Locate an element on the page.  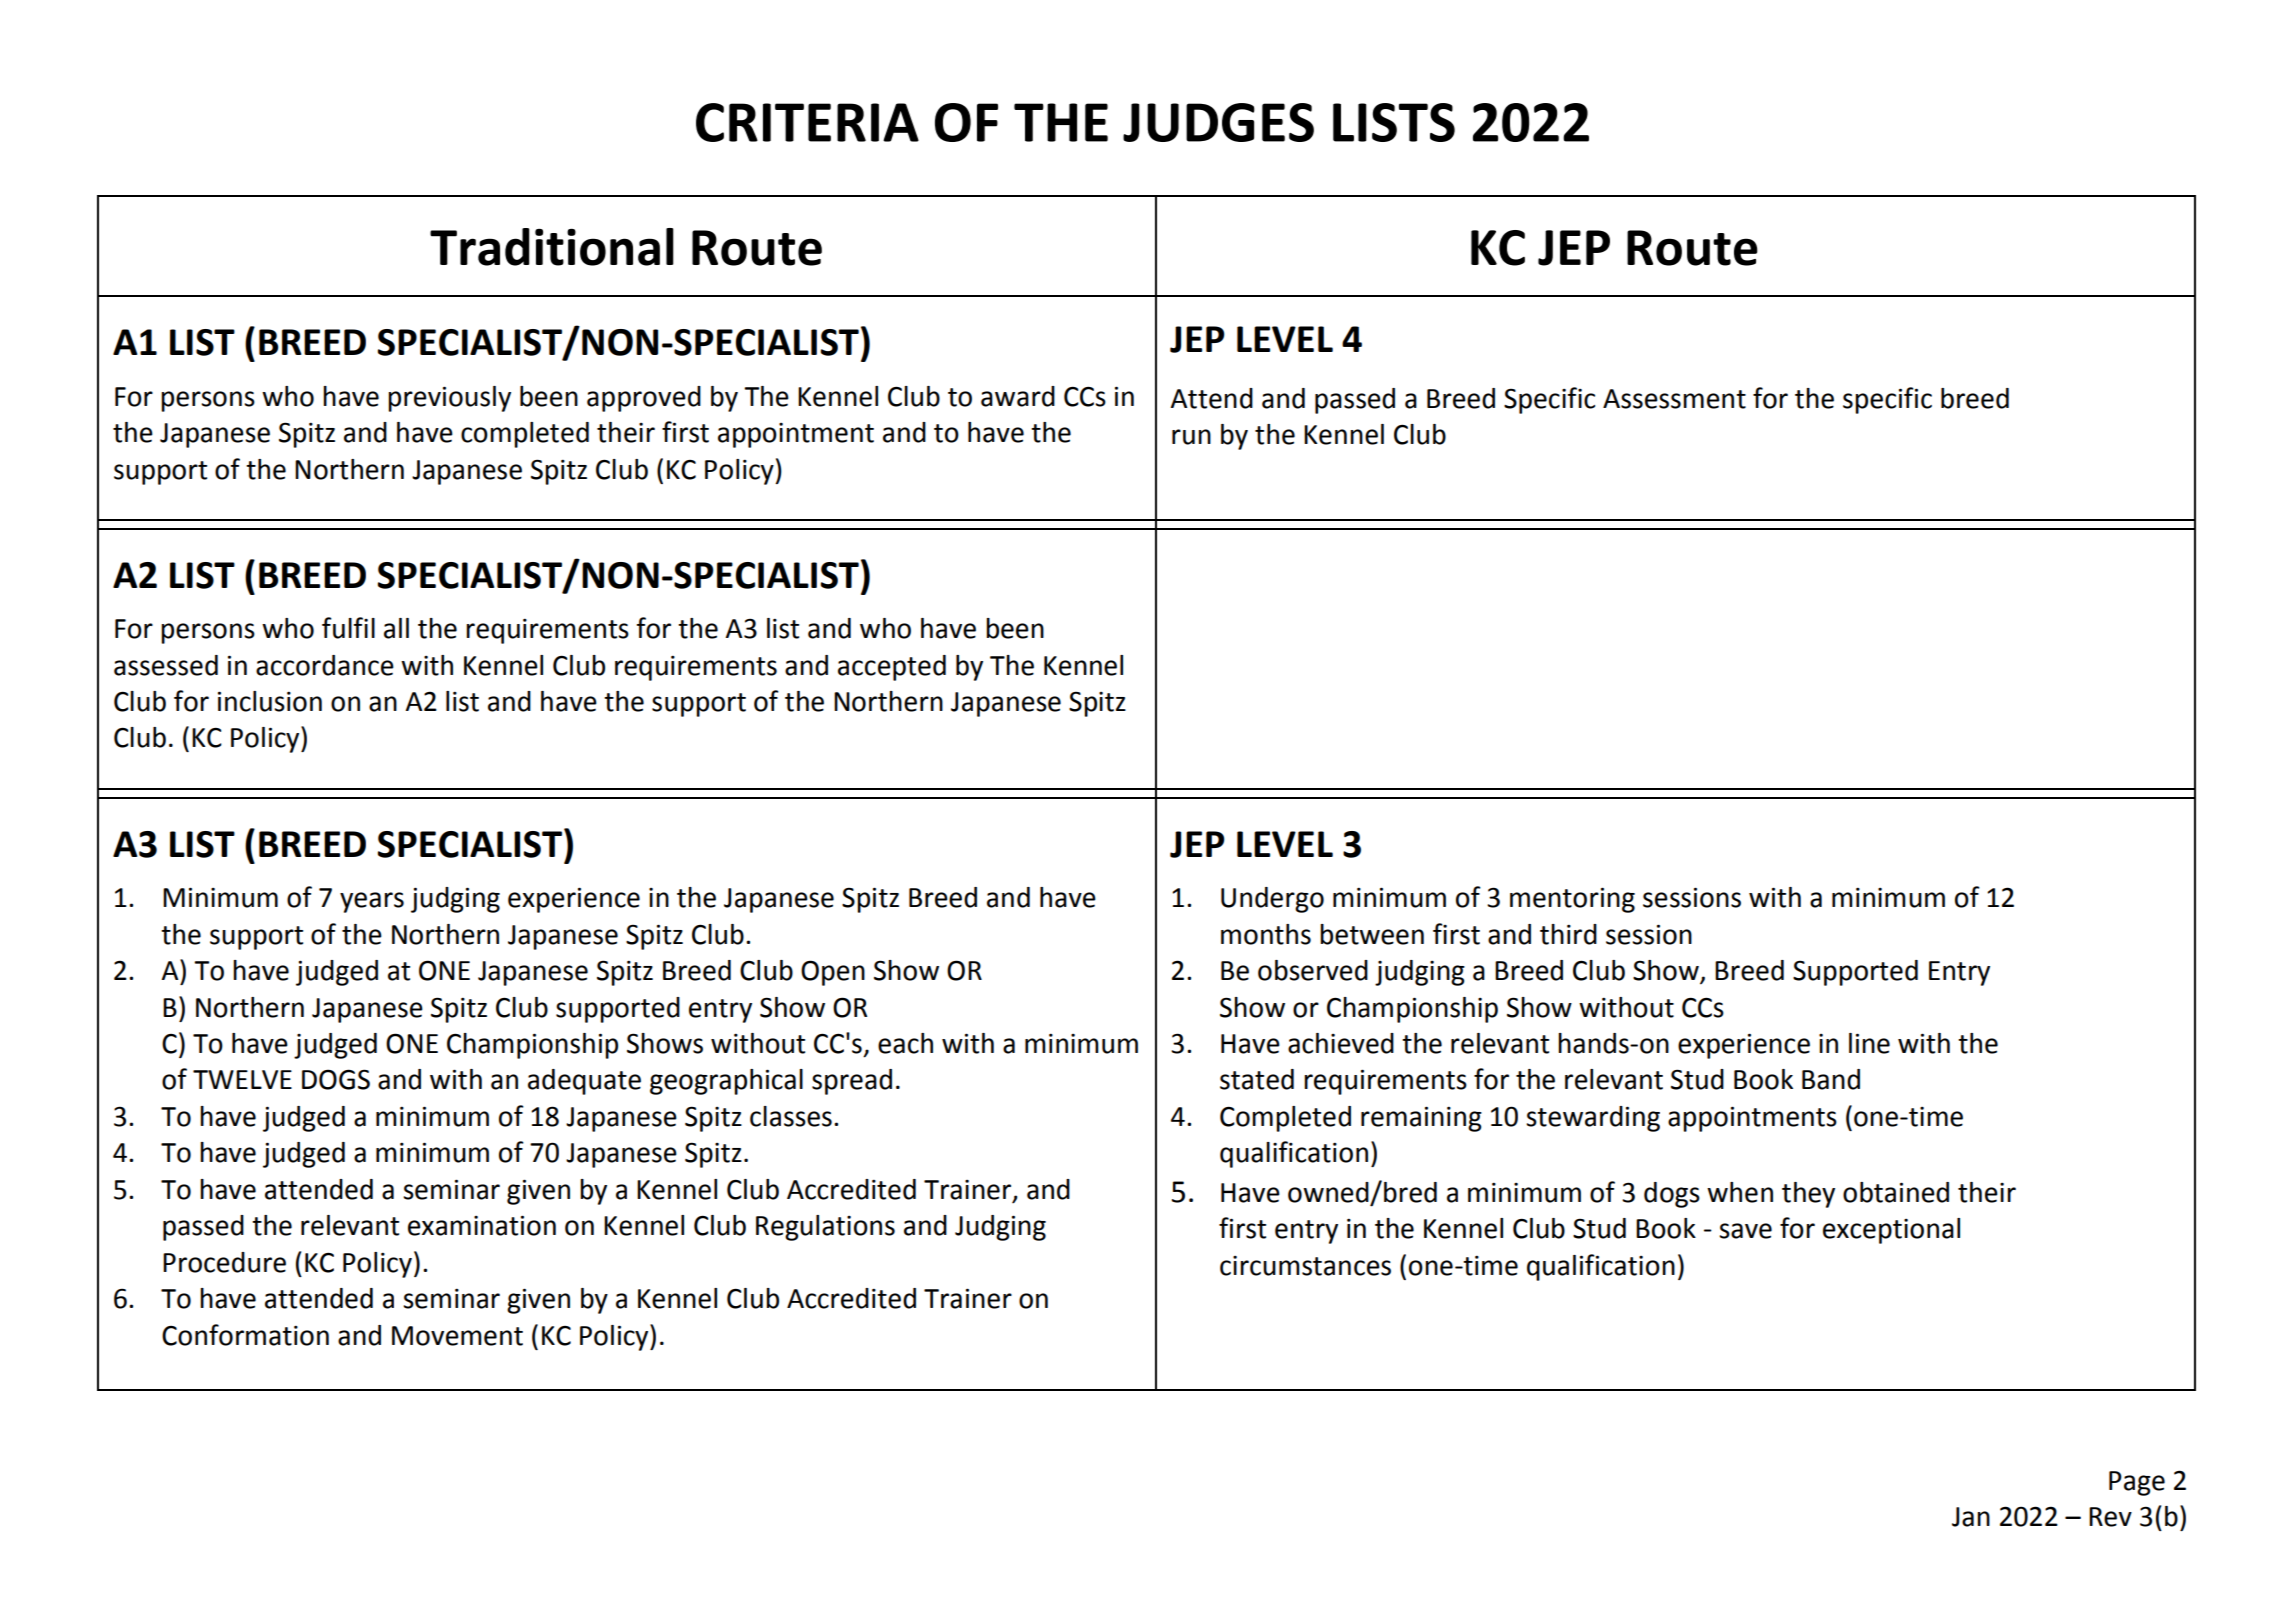
years is located at coordinates (372, 902).
